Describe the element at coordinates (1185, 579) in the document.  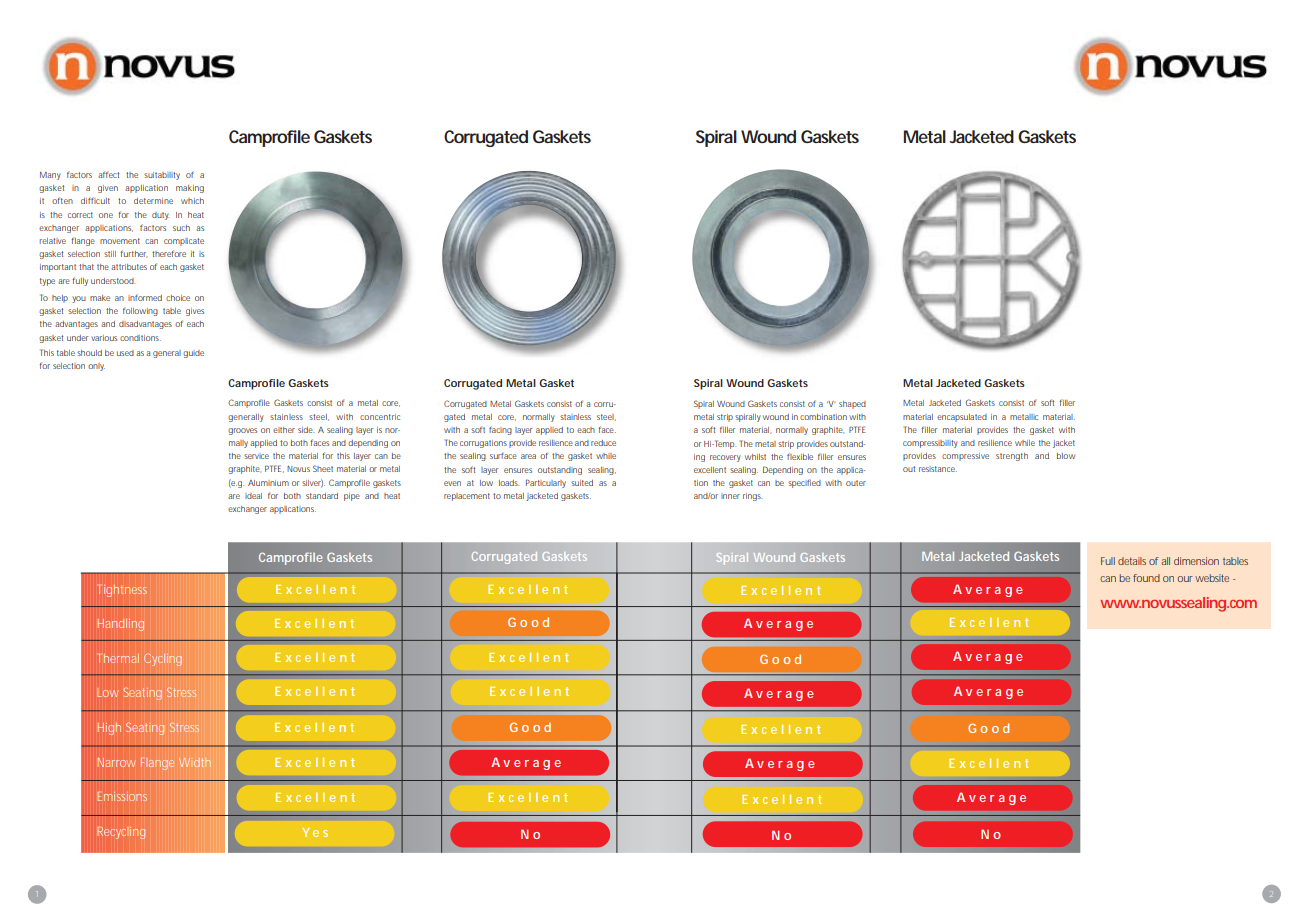
I see `our` at that location.
